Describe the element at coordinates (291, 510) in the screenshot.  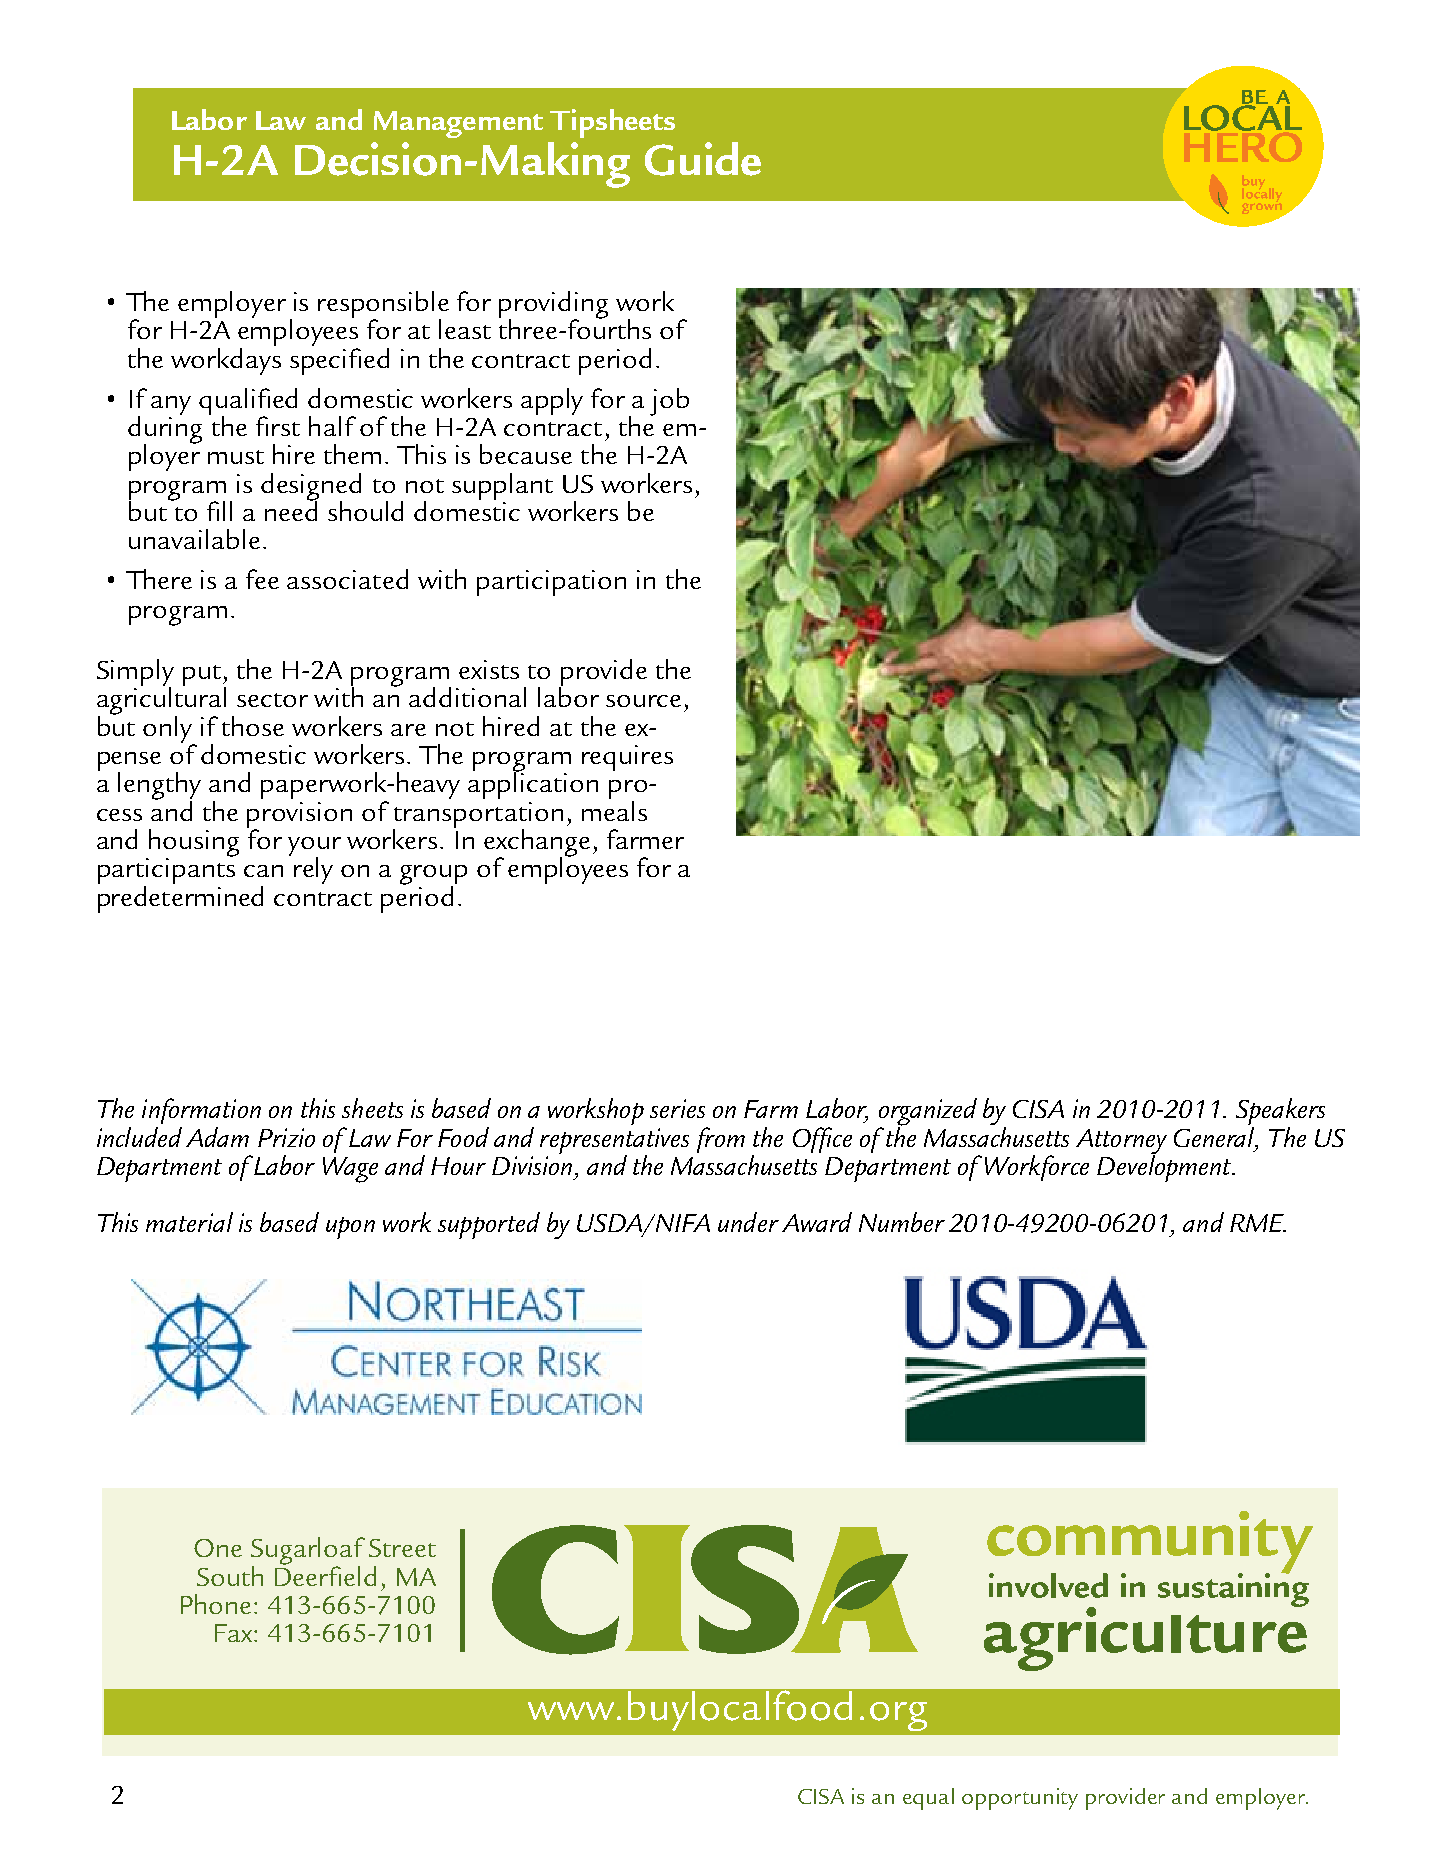
I see `need` at that location.
